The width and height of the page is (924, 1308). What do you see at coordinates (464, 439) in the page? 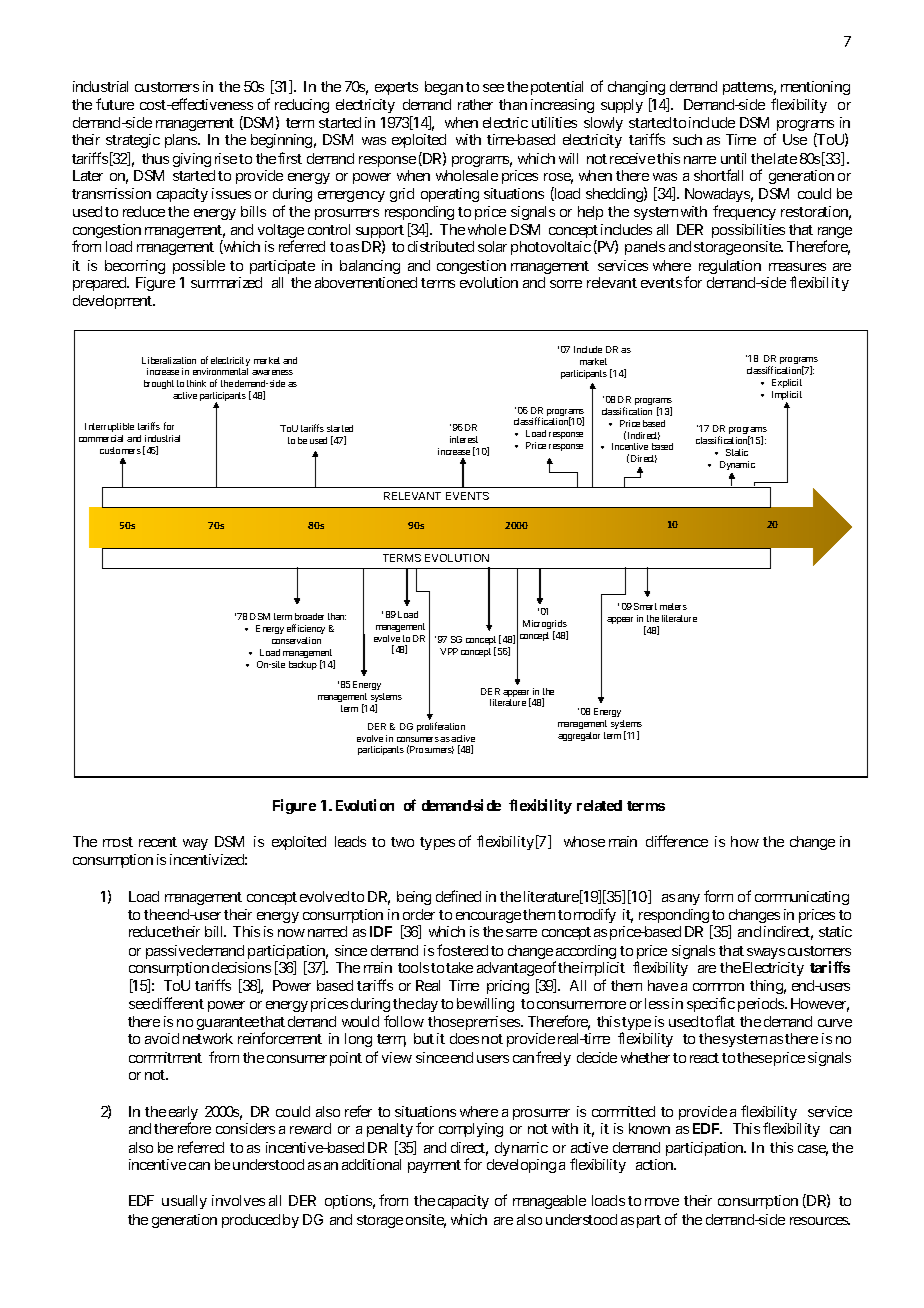
I see `interest` at bounding box center [464, 439].
